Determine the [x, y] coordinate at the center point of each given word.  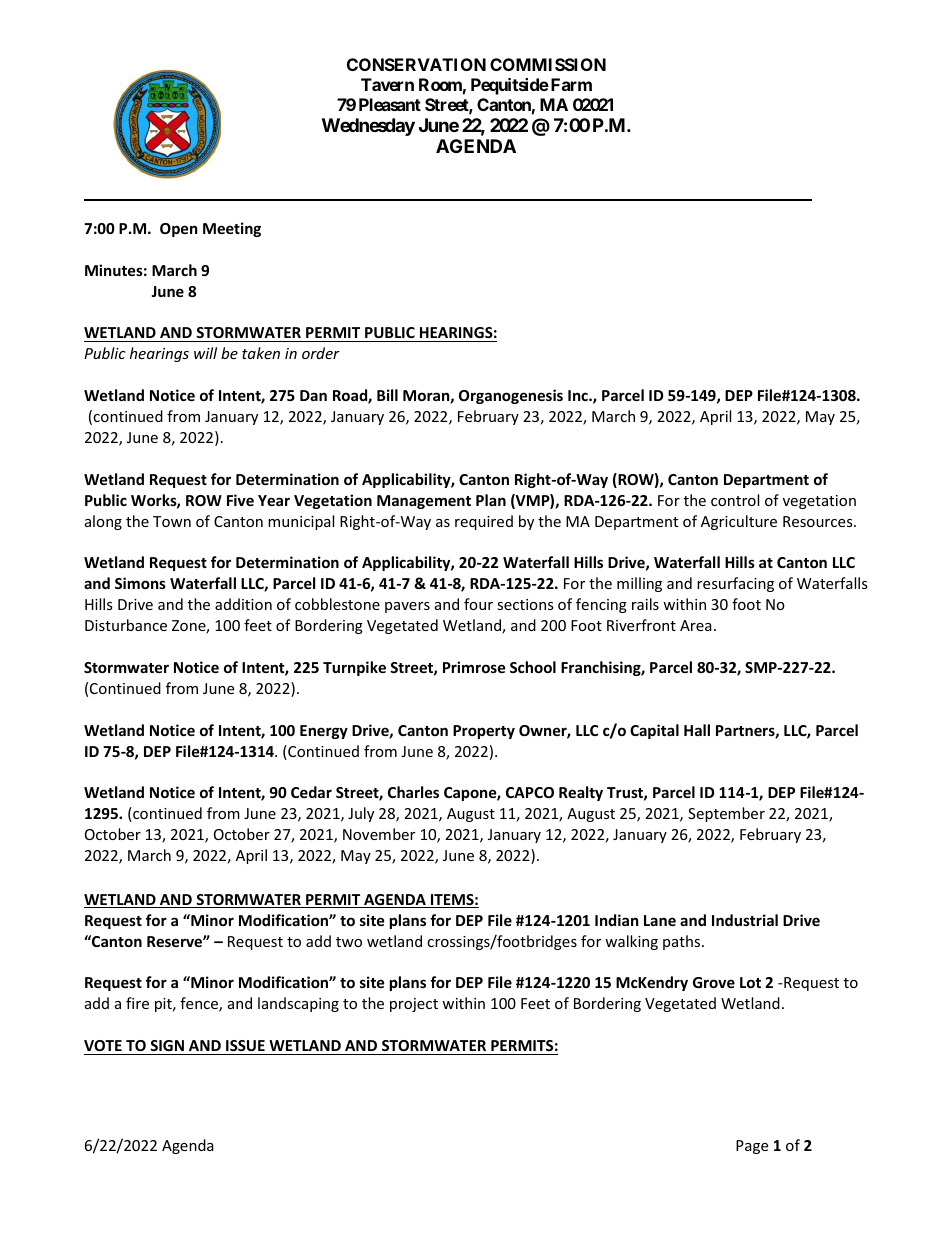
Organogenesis [511, 396]
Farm [570, 84]
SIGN [167, 1045]
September [726, 814]
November [379, 834]
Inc [579, 395]
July [361, 814]
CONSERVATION [416, 64]
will [205, 353]
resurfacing [735, 584]
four [478, 604]
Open [179, 230]
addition [243, 604]
